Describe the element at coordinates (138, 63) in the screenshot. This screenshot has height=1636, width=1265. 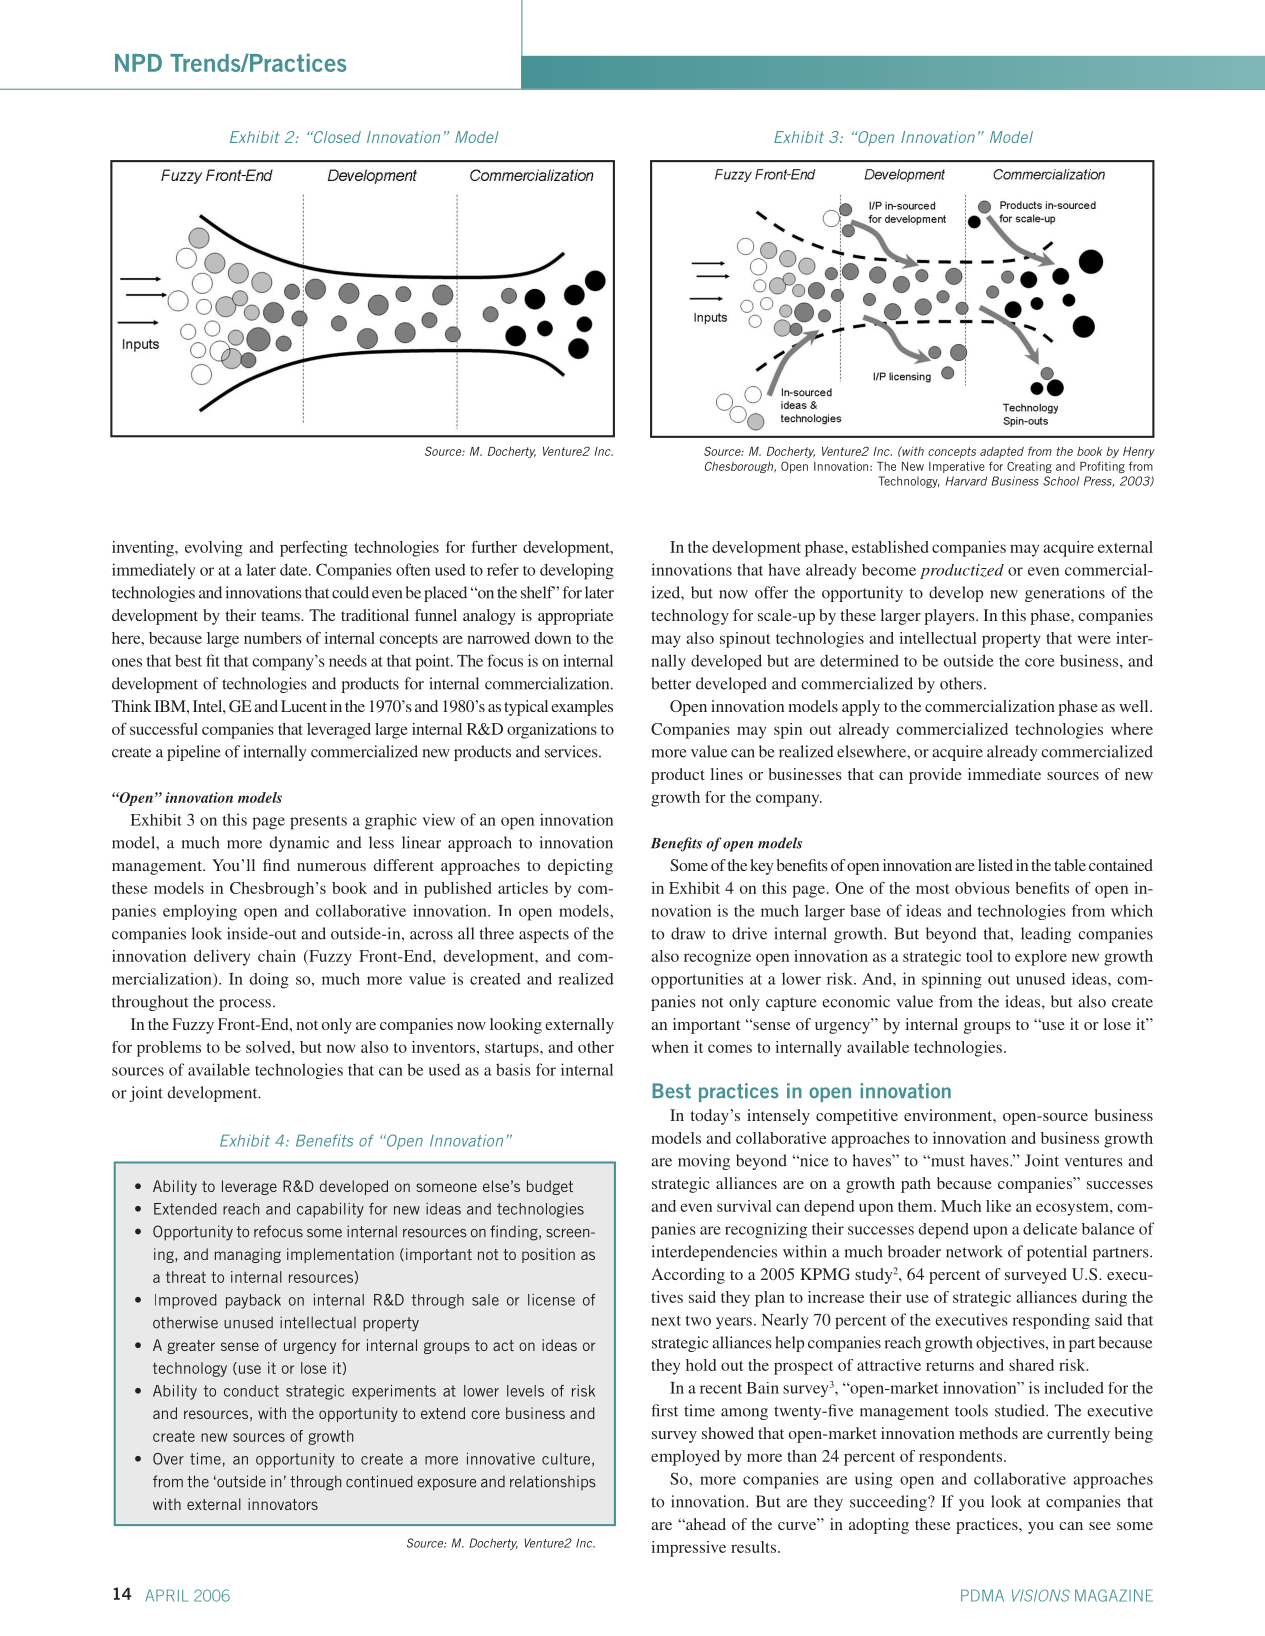
I see `NPD` at that location.
